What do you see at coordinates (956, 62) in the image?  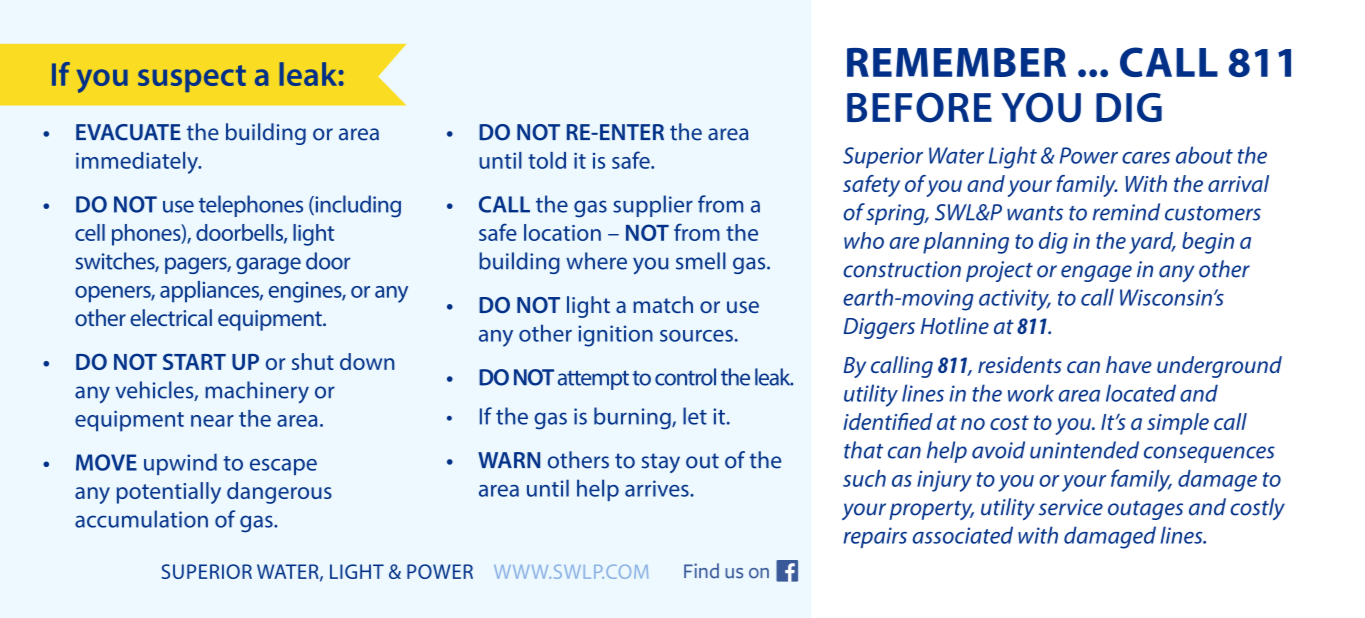 I see `REMEMBER` at bounding box center [956, 62].
